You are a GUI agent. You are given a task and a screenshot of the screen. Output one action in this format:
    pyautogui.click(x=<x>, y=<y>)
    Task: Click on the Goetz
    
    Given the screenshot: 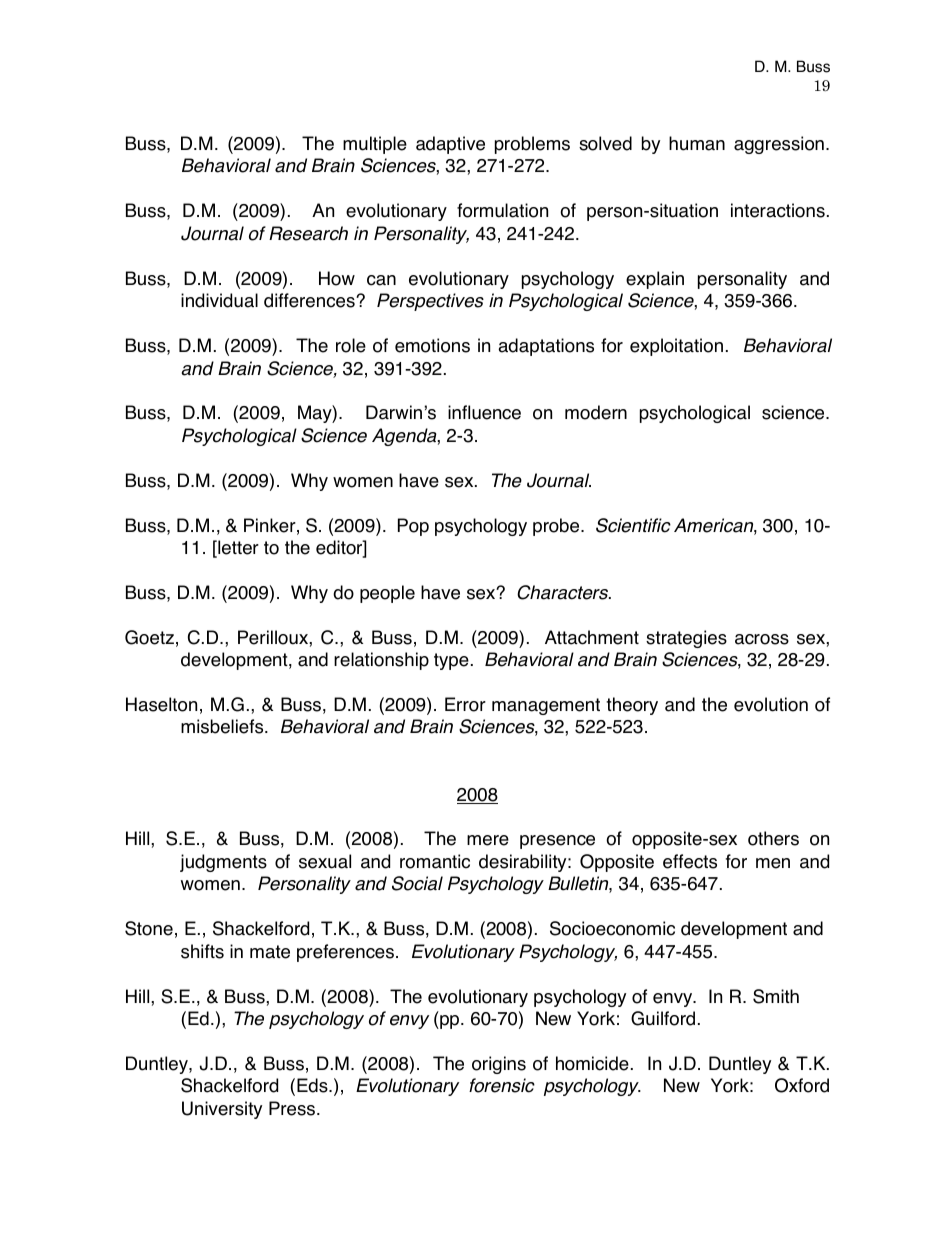 What is the action you would take?
    pyautogui.click(x=149, y=637)
